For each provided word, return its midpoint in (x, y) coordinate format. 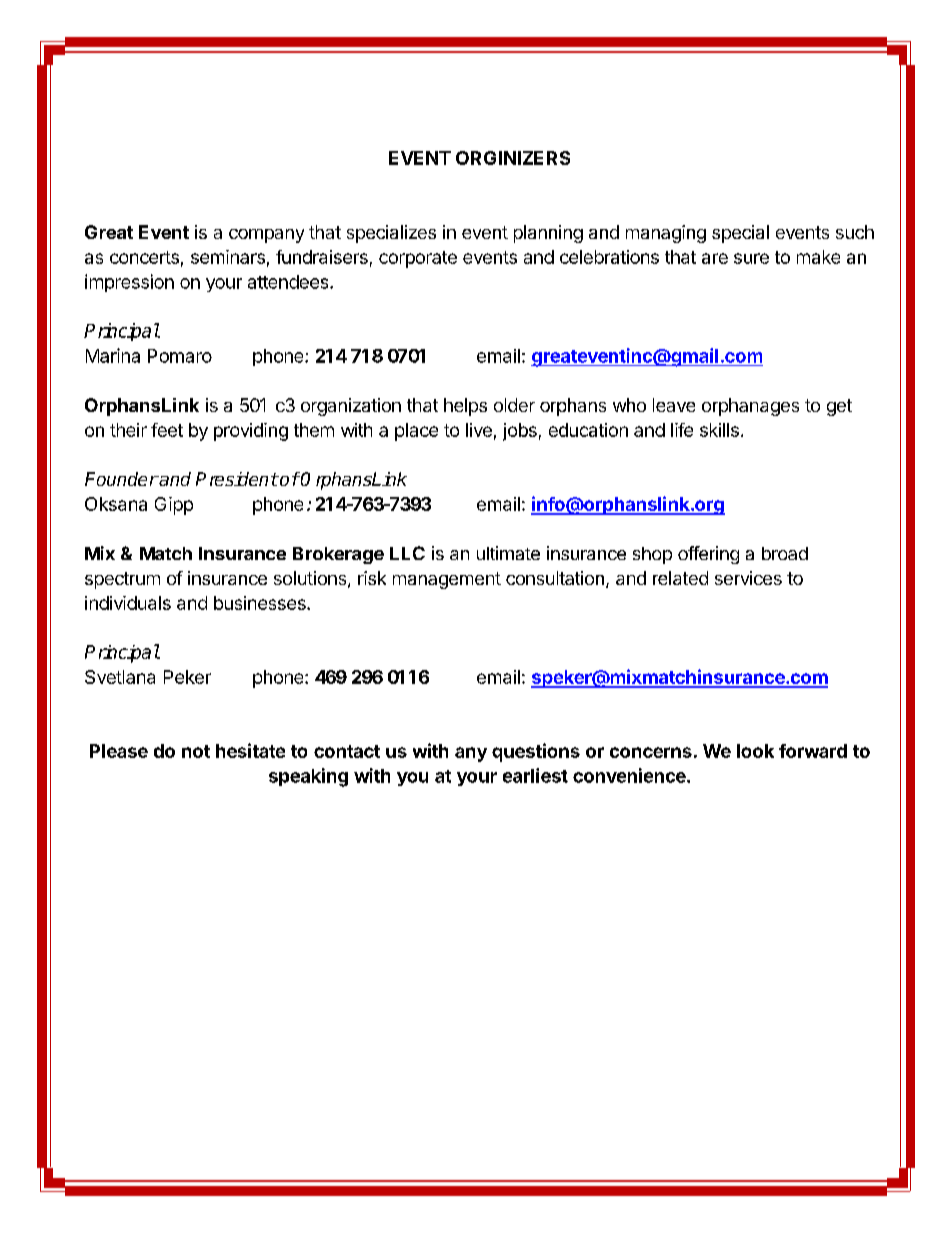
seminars (228, 257)
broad (785, 553)
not (196, 751)
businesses (261, 603)
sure (751, 258)
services (748, 578)
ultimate (508, 553)
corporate (418, 259)
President (237, 479)
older (514, 405)
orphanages (750, 407)
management (447, 580)
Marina (113, 355)
